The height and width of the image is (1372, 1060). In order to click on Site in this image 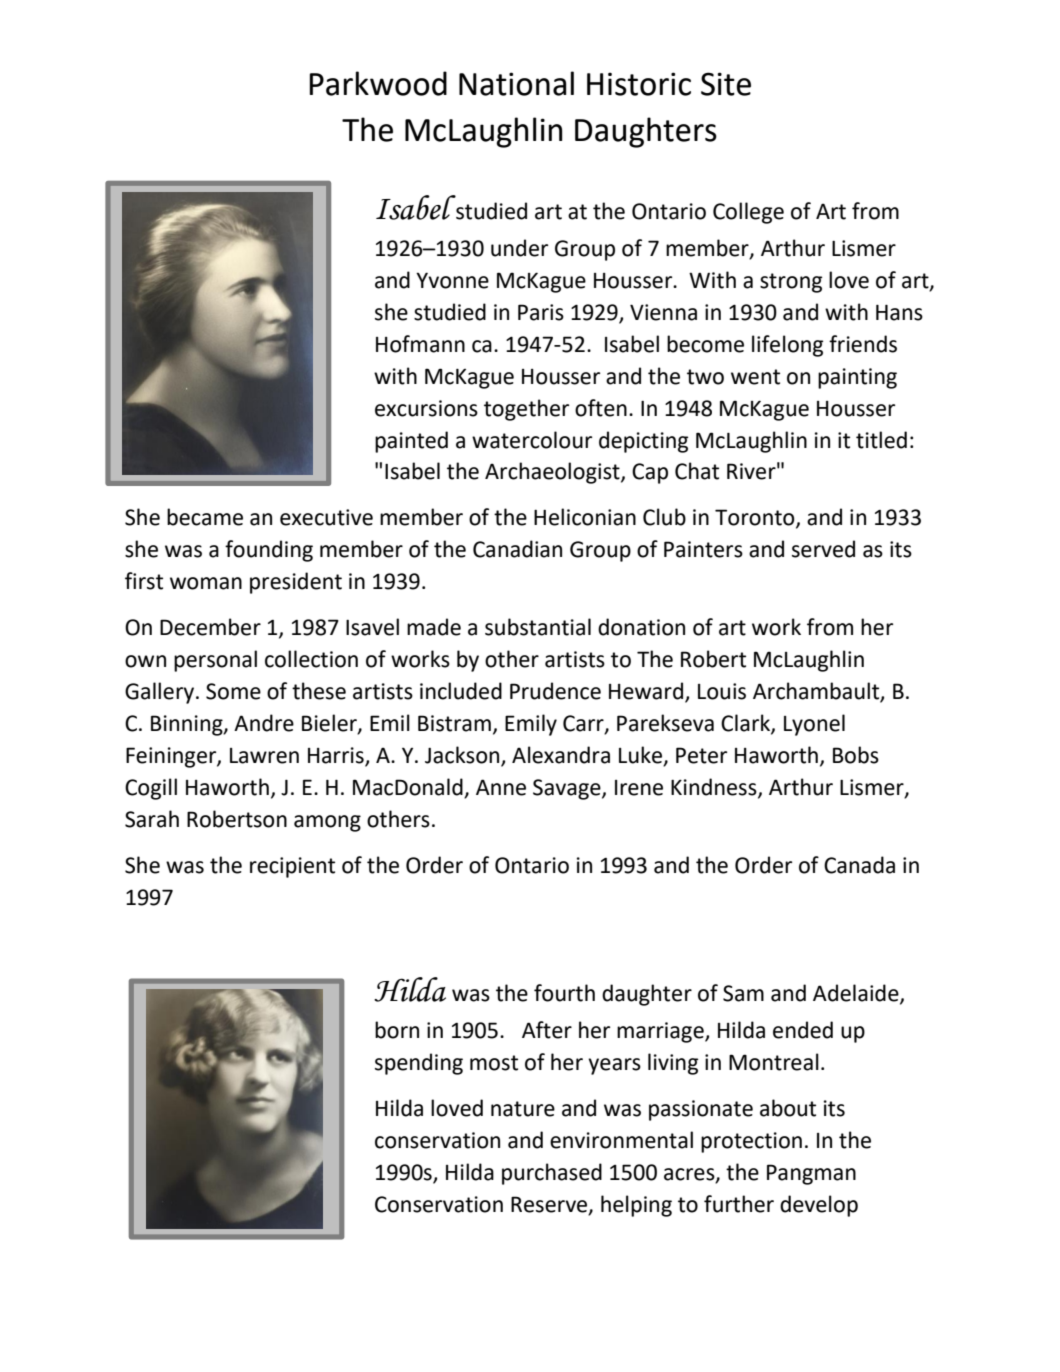, I will do `click(726, 84)`.
